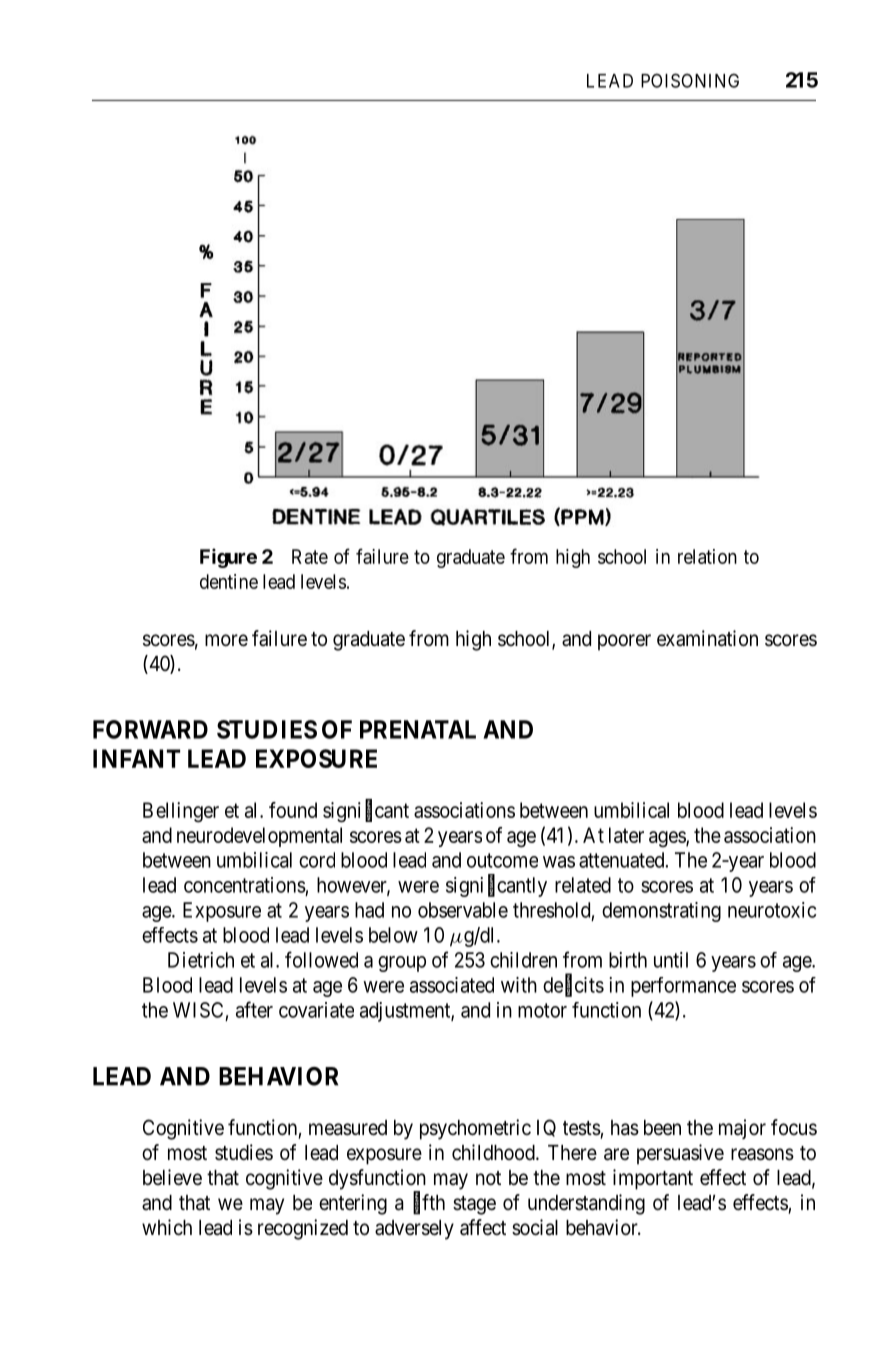  Describe the element at coordinates (474, 1205) in the screenshot. I see `stage` at that location.
